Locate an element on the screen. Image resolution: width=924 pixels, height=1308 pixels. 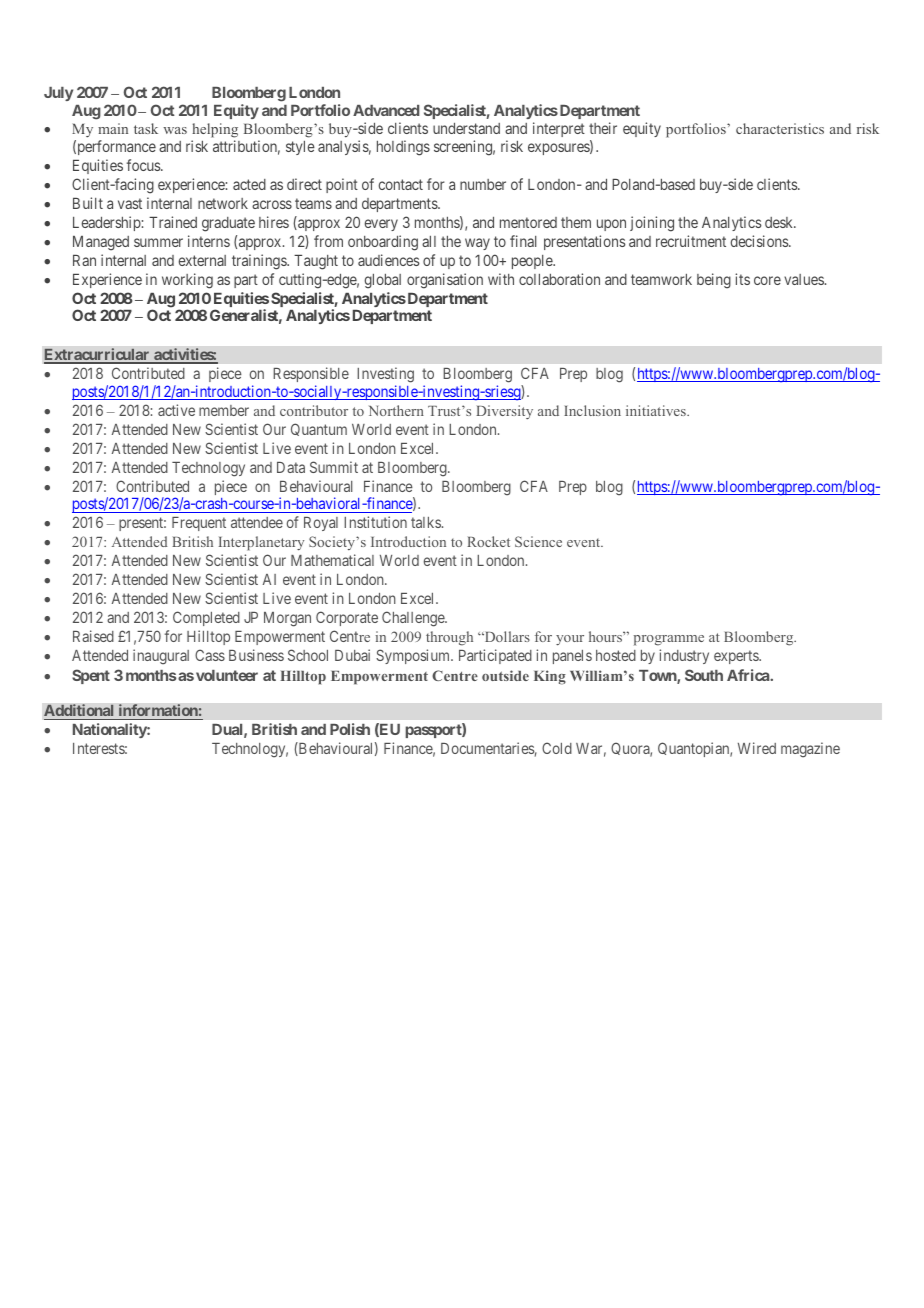
task is located at coordinates (146, 128).
